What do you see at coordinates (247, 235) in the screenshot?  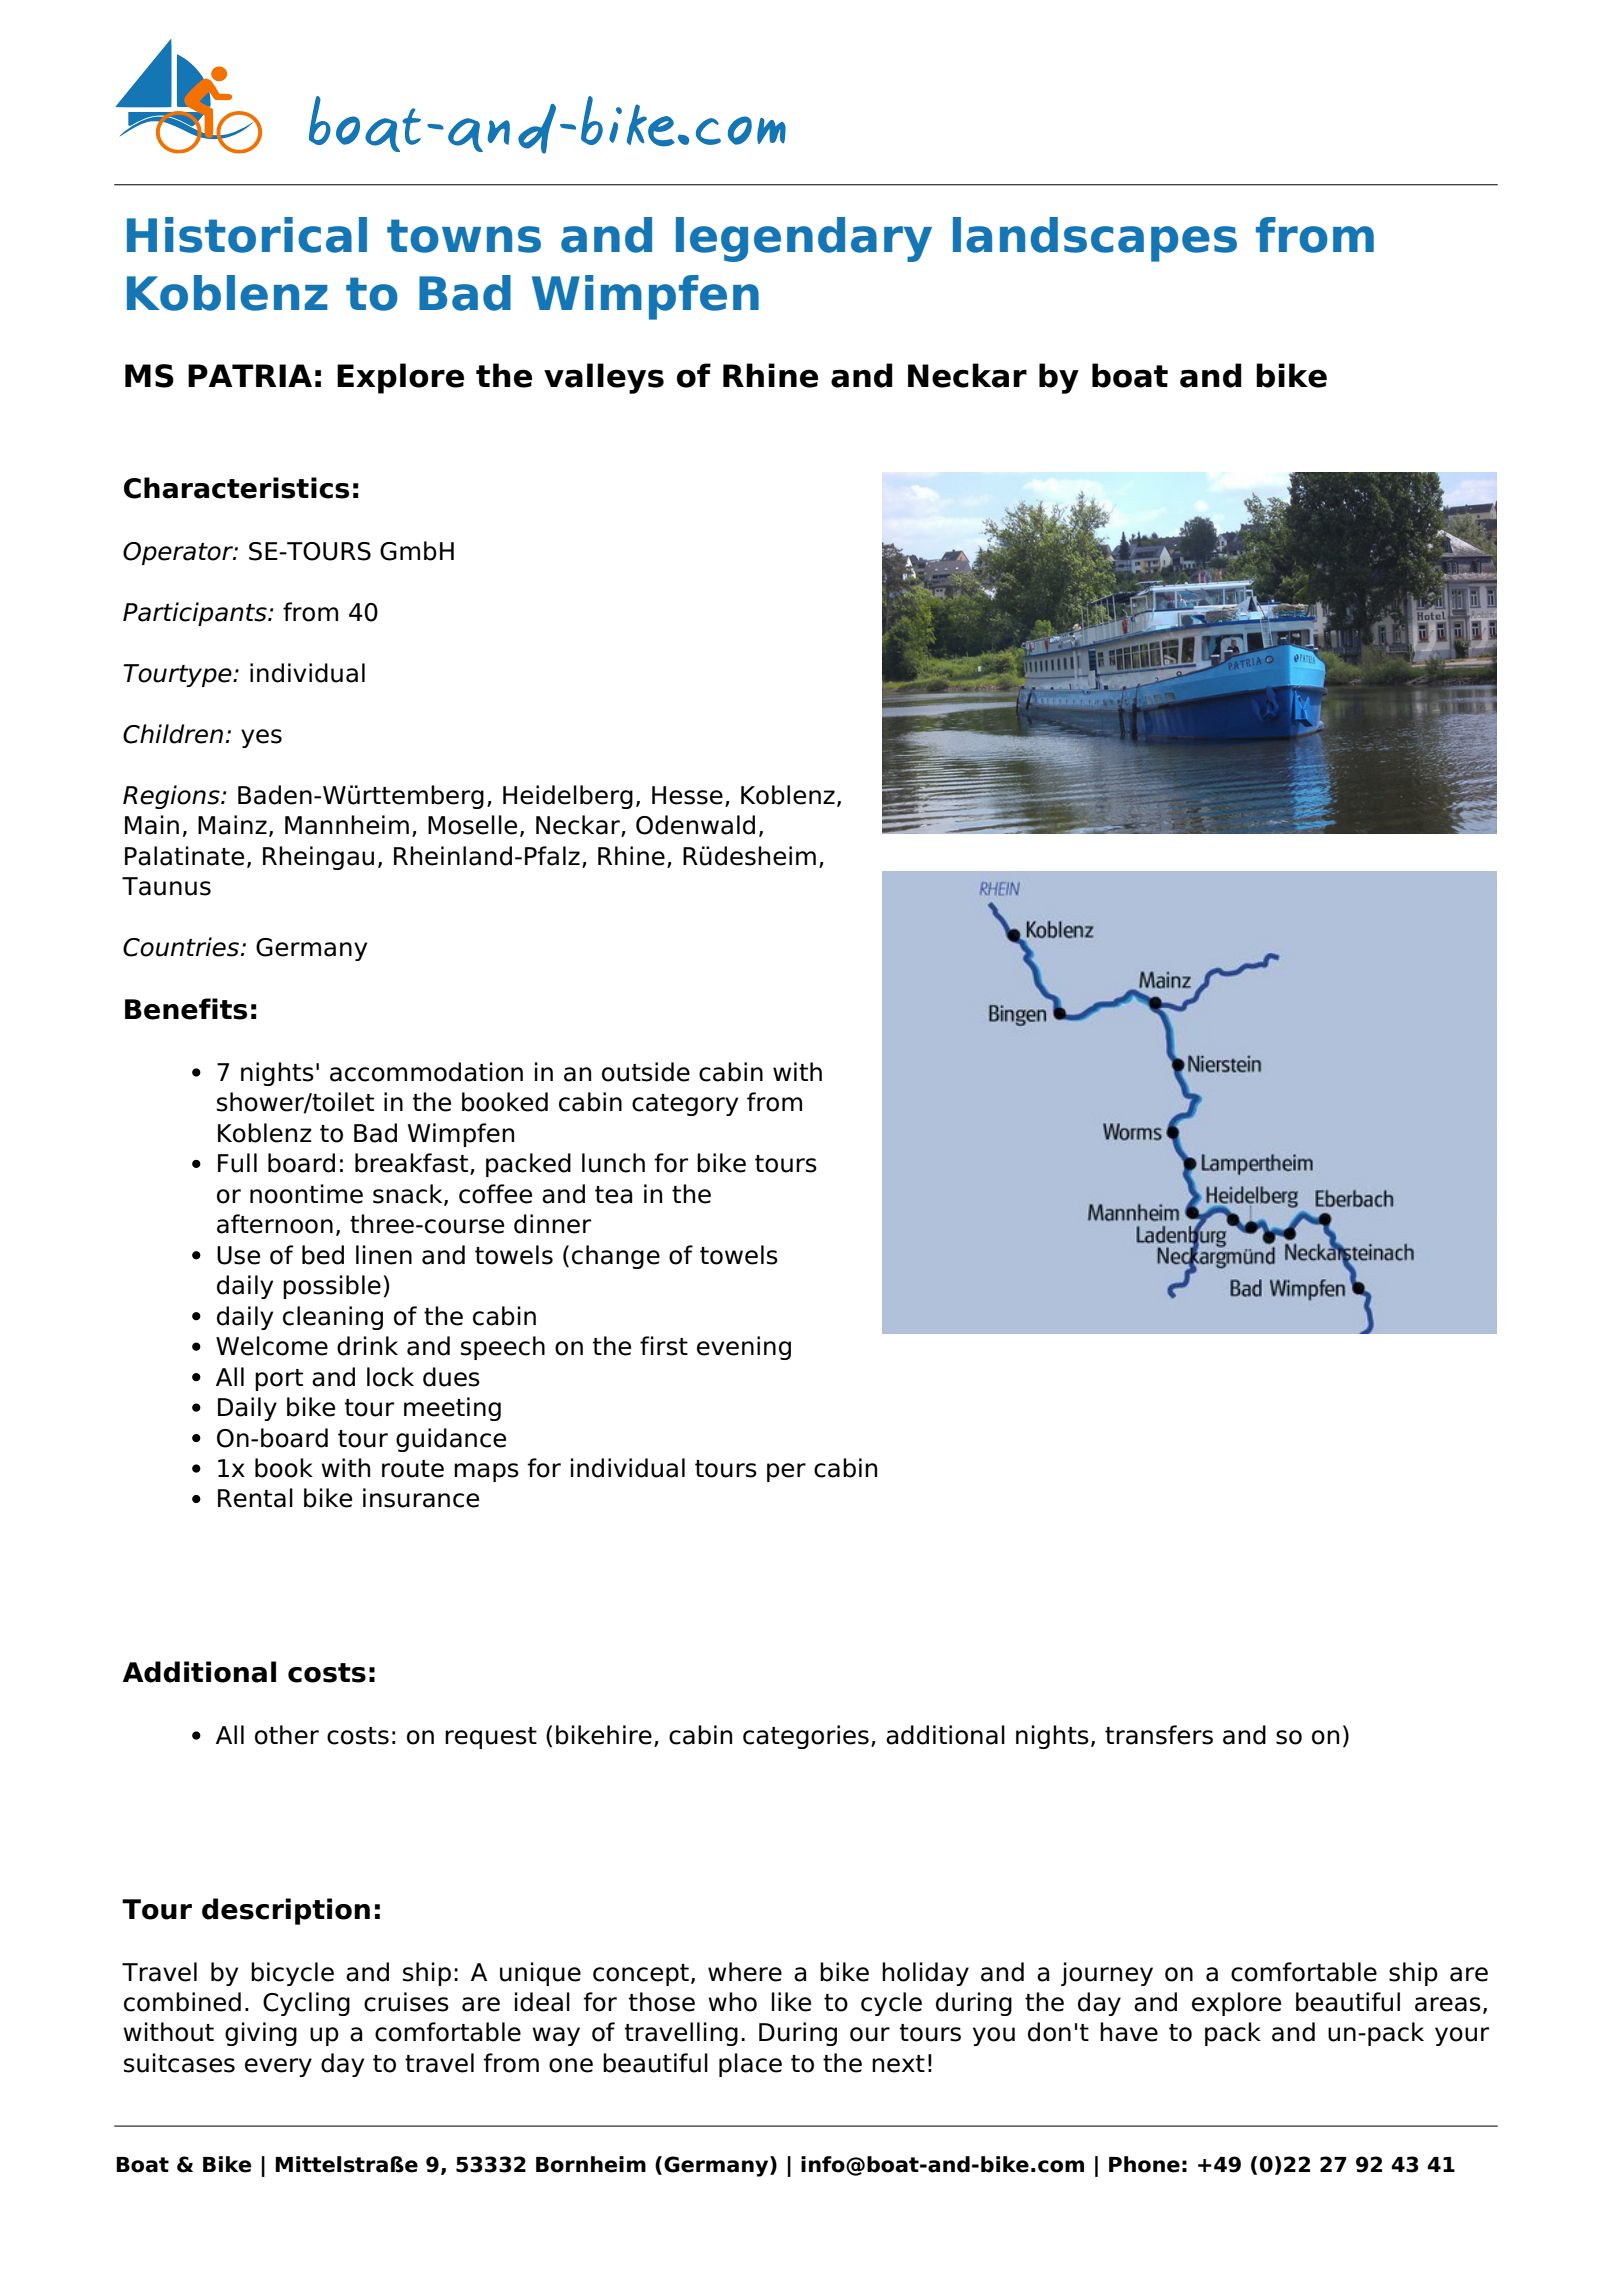 I see `Historical` at bounding box center [247, 235].
